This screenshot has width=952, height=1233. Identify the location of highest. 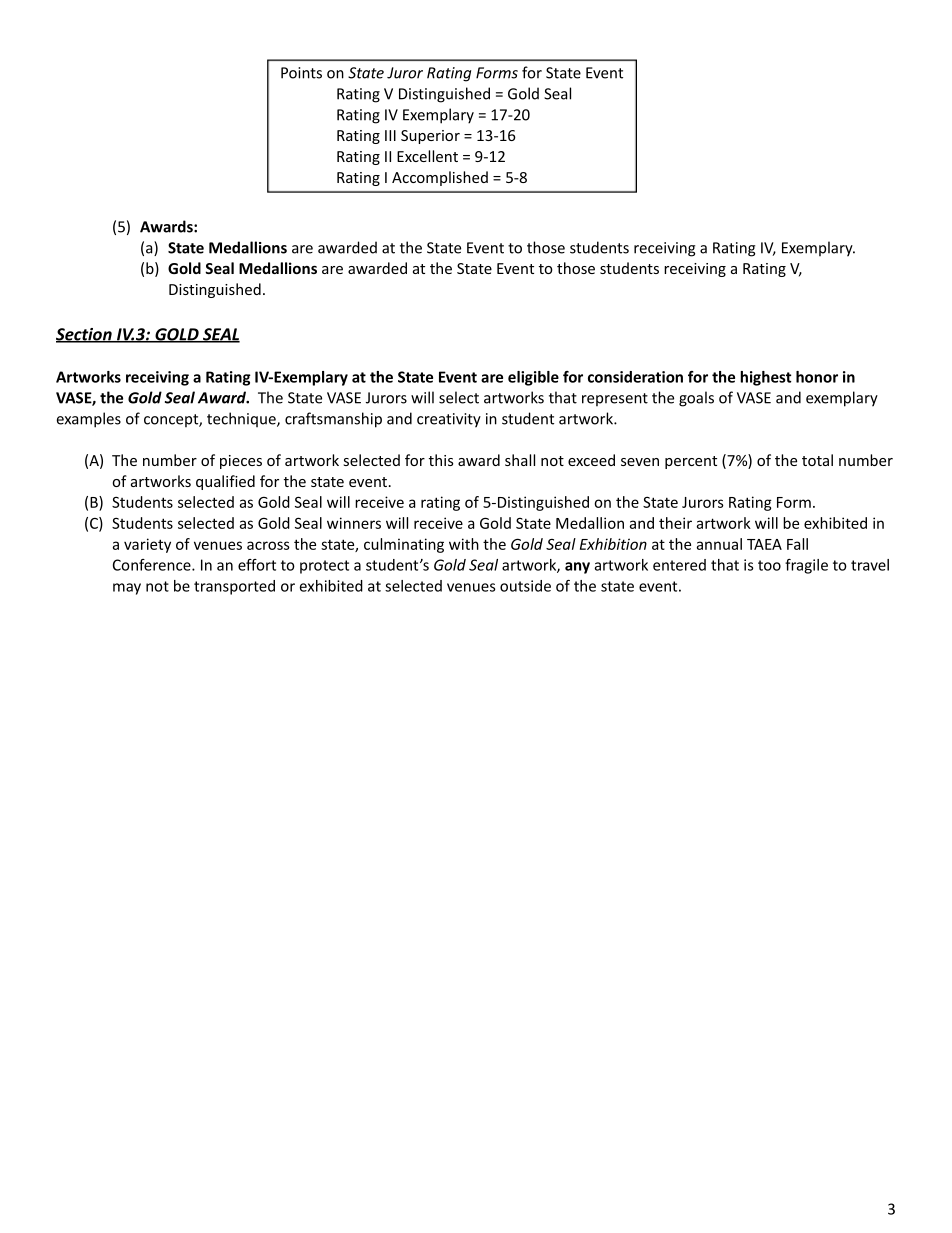
(766, 378).
